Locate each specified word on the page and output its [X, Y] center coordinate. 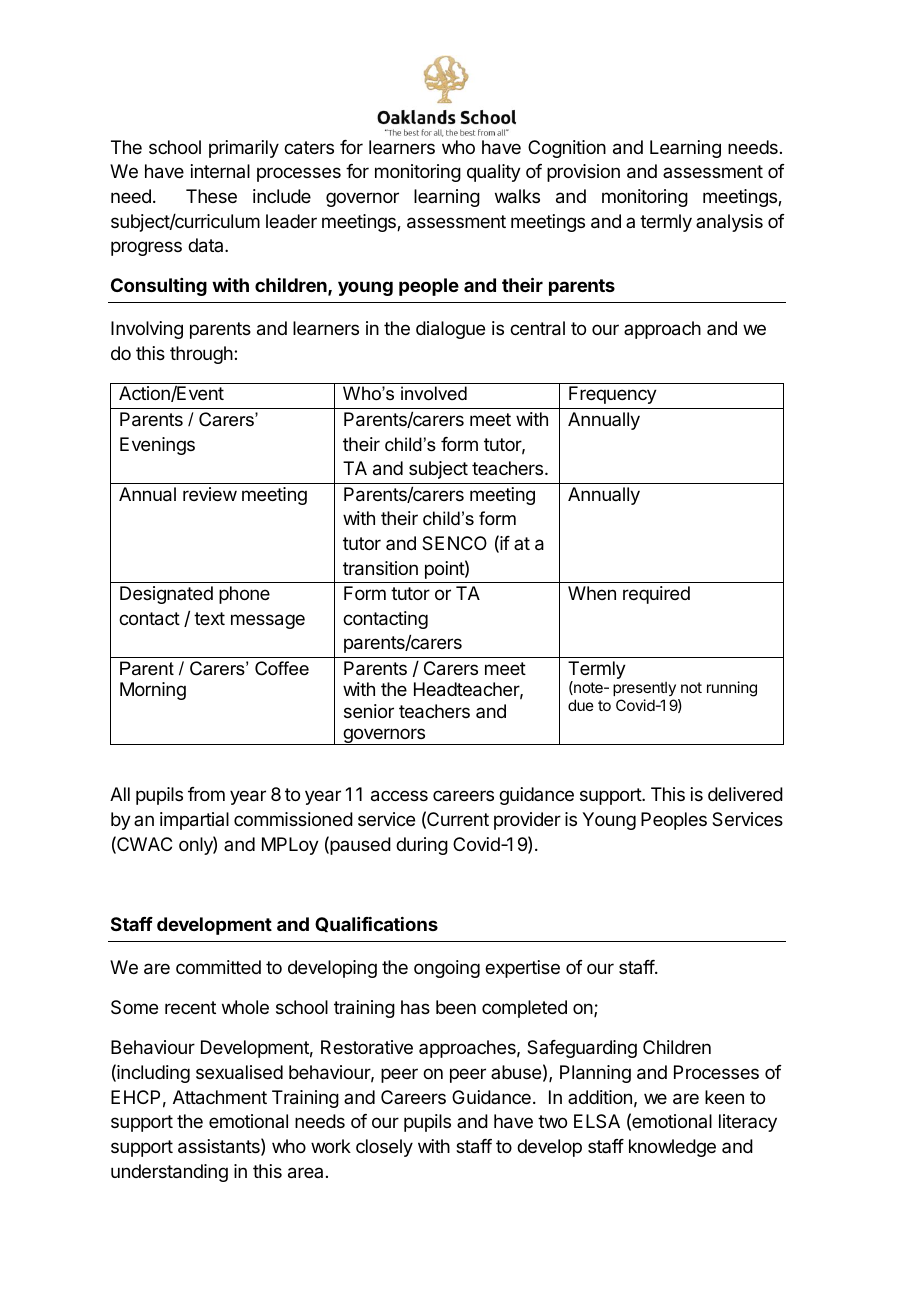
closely [384, 1148]
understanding [169, 1173]
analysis [729, 223]
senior [369, 711]
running [732, 689]
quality [494, 173]
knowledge [672, 1148]
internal [220, 171]
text [209, 618]
